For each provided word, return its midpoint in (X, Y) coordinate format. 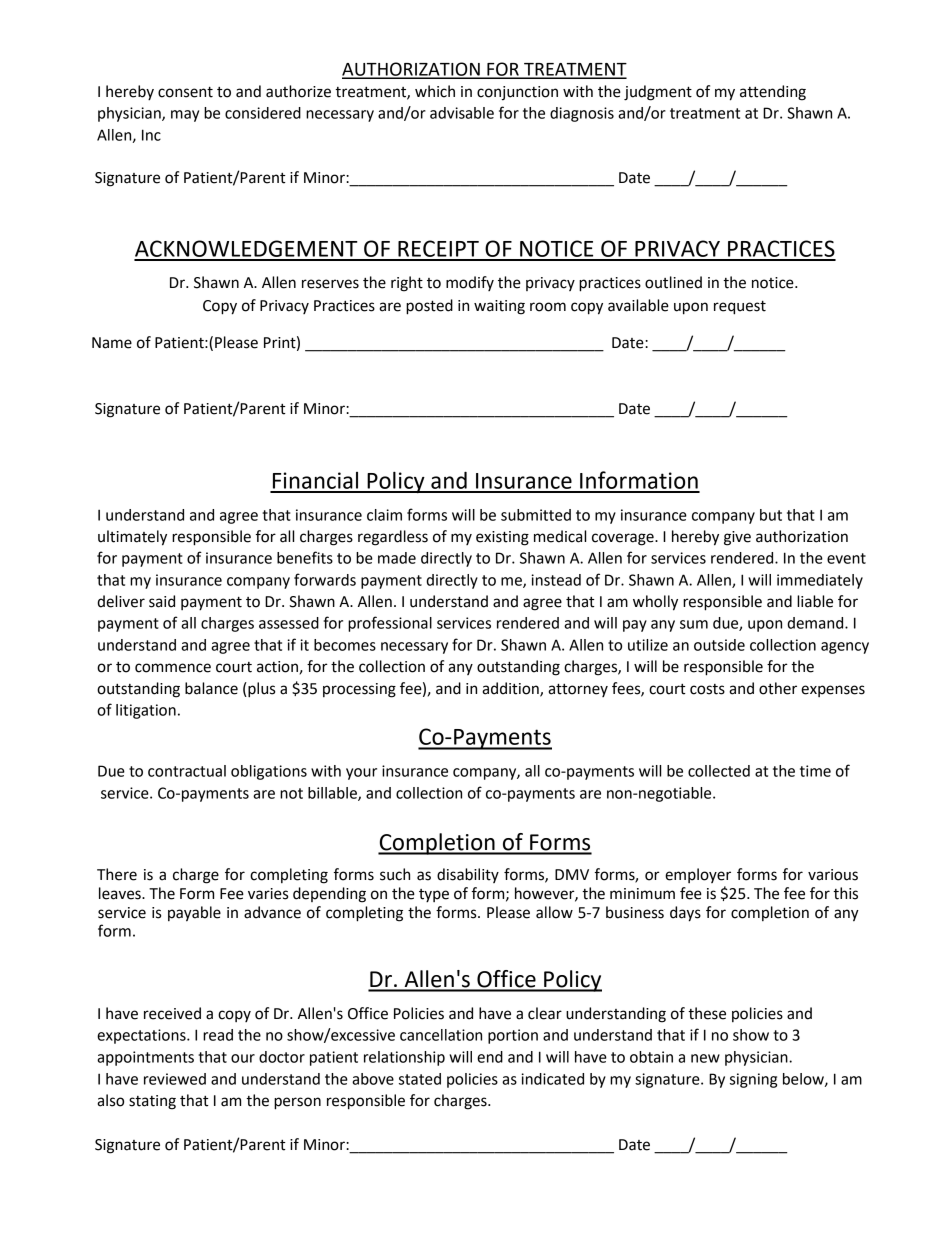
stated (420, 1079)
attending (773, 93)
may (185, 116)
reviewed (175, 1079)
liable (815, 601)
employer (698, 875)
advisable (462, 113)
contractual (187, 771)
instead (556, 580)
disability (468, 875)
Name (112, 343)
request (740, 308)
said (162, 601)
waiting (499, 307)
